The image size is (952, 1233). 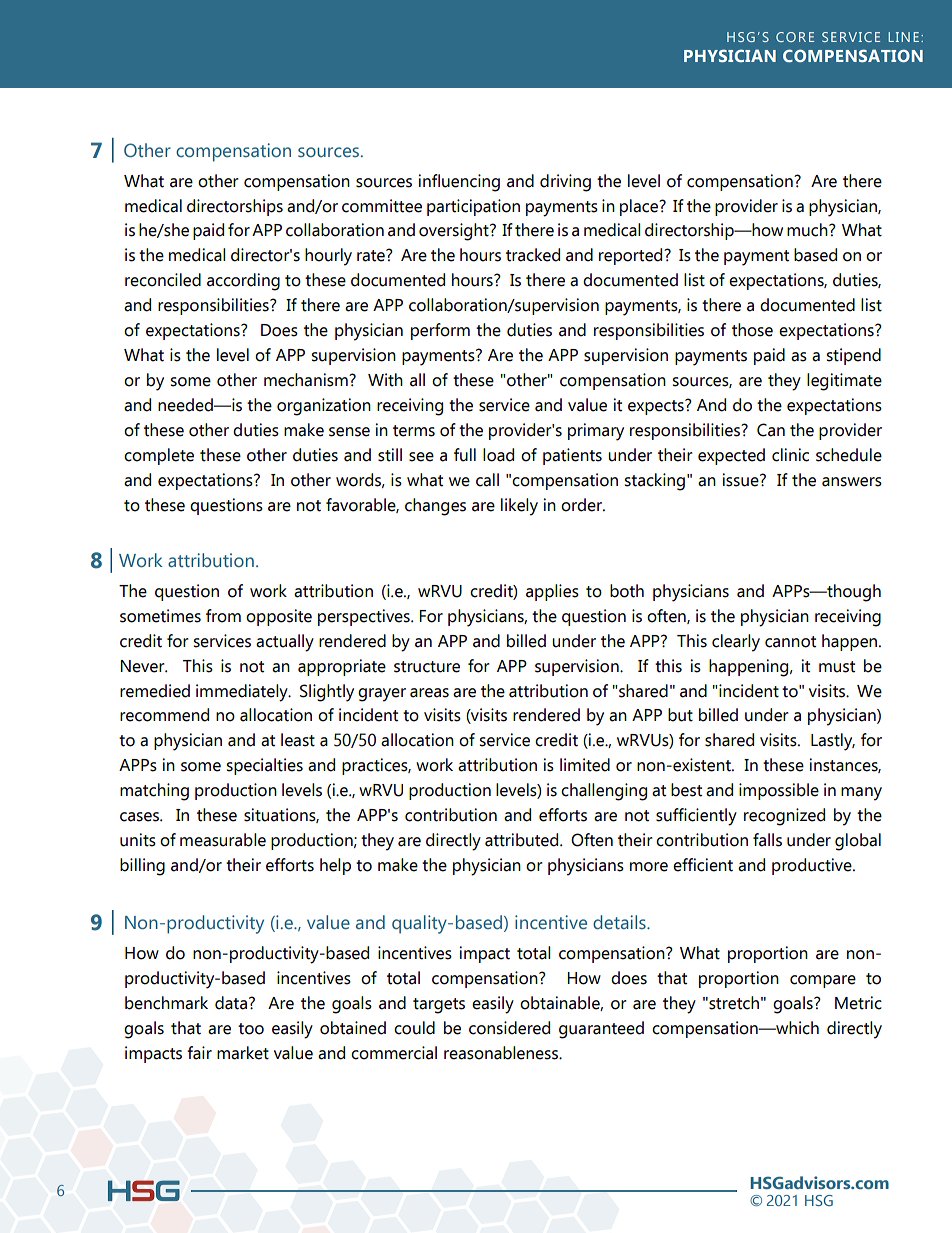 I want to click on specialties, so click(x=264, y=766).
